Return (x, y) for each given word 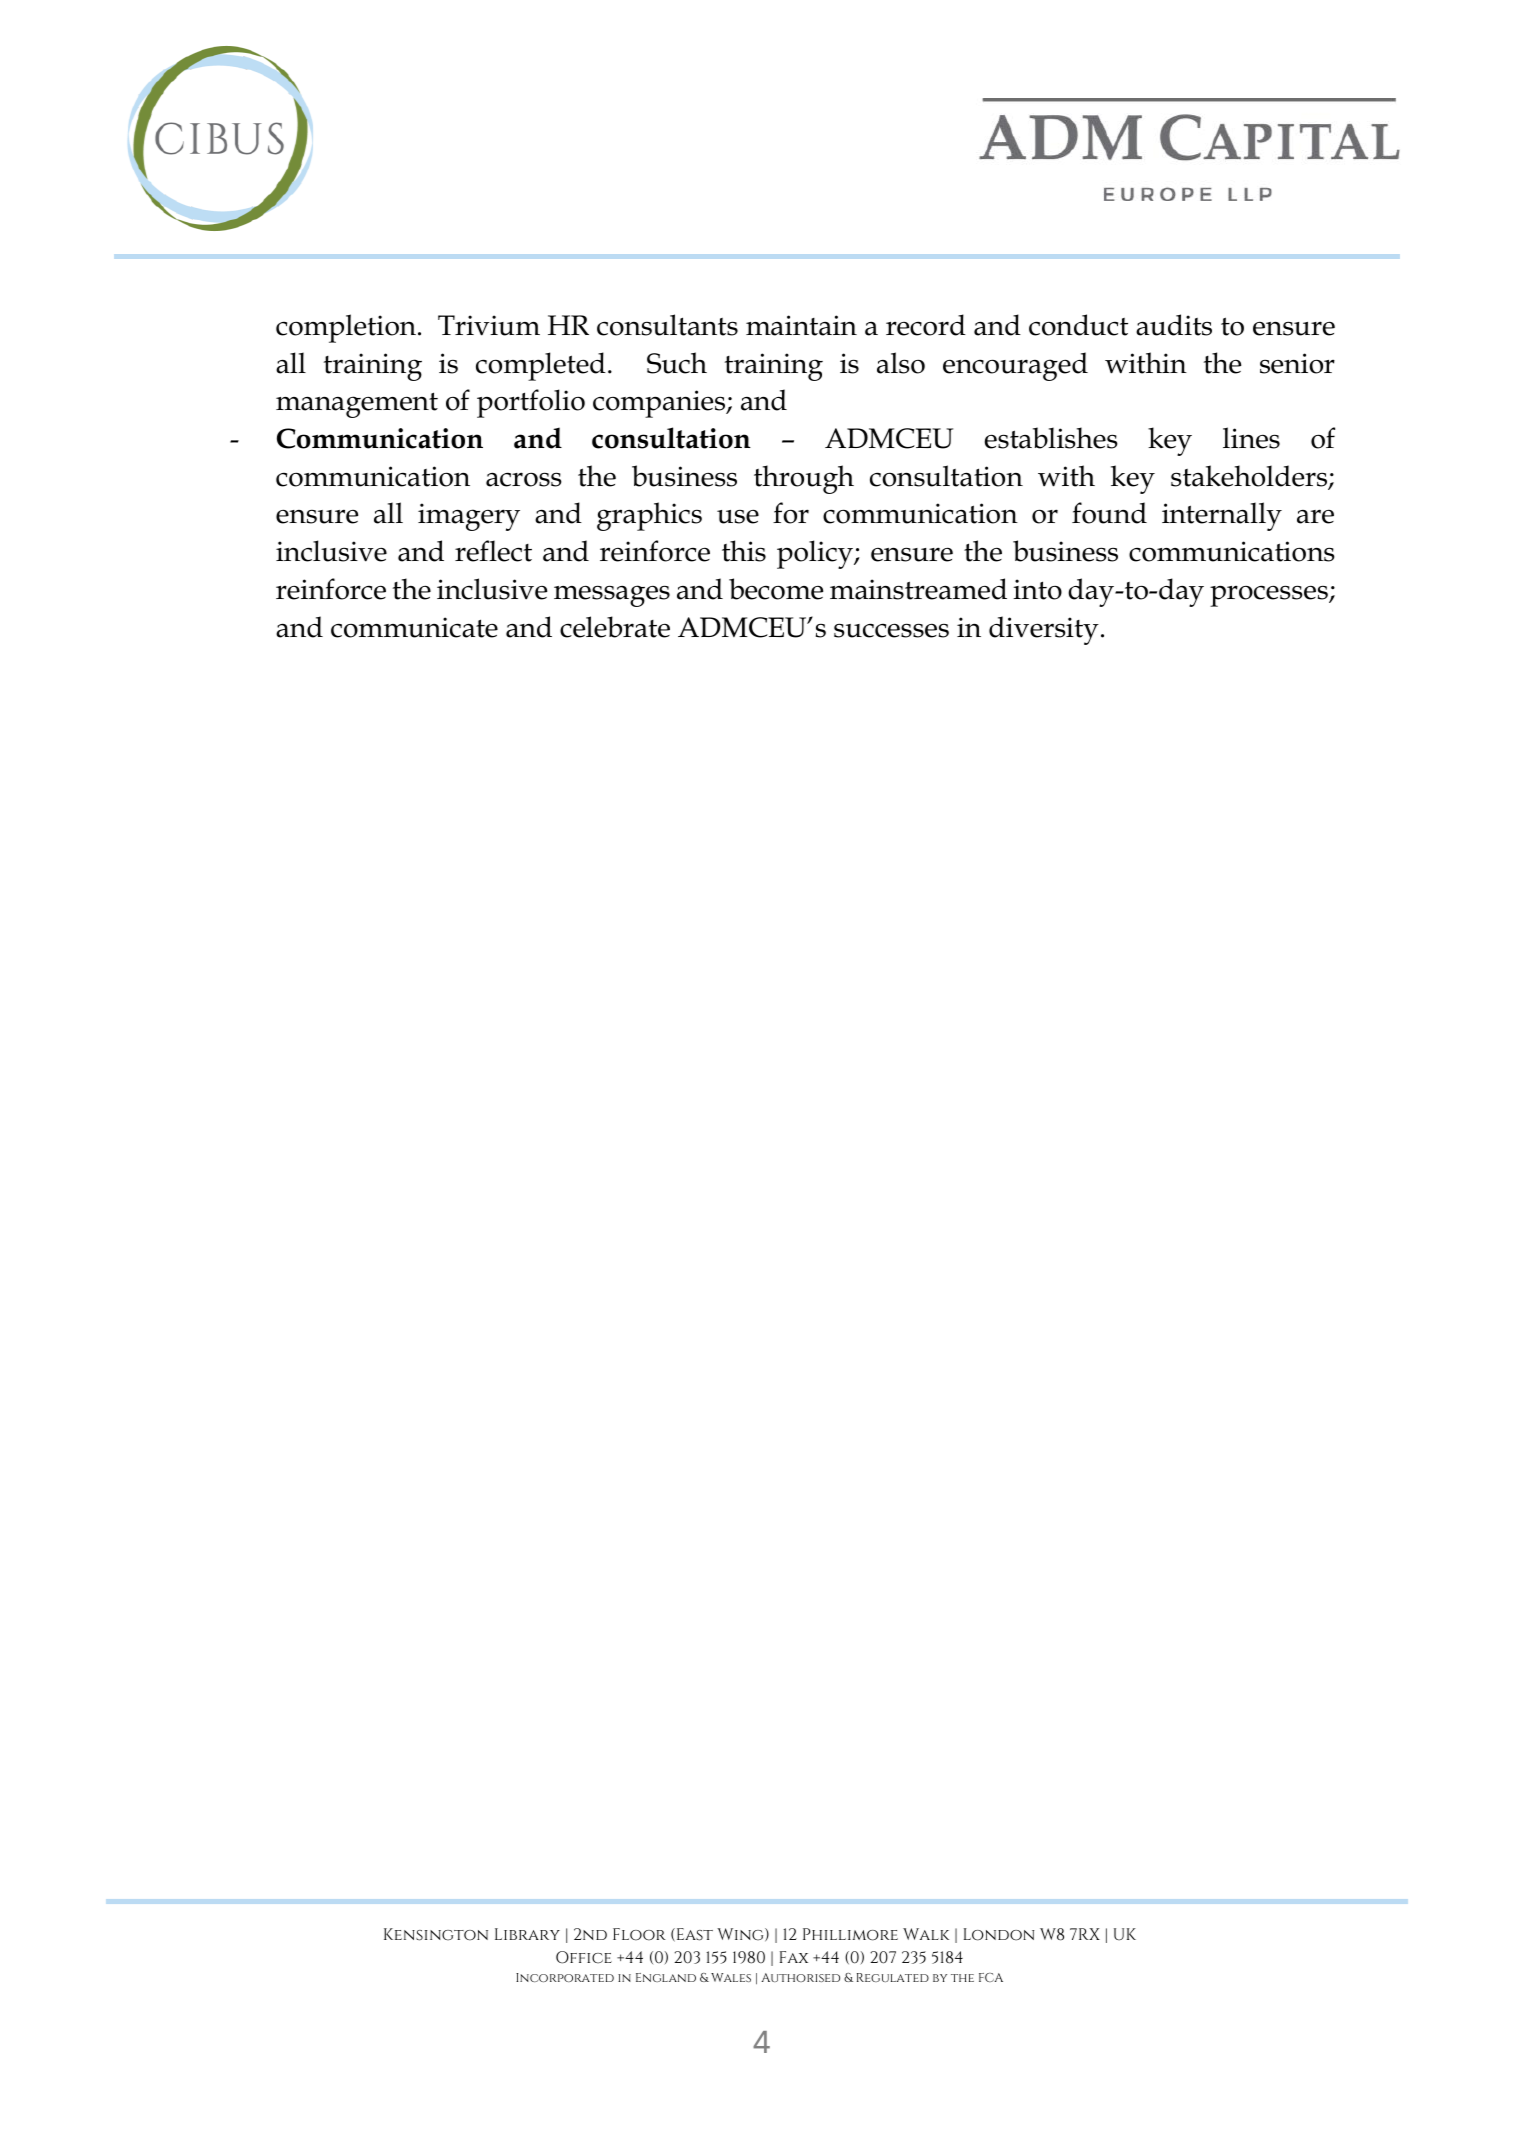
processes (1270, 596)
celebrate (615, 627)
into (1037, 589)
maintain (801, 325)
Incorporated (565, 1977)
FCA (991, 1977)
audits (1174, 325)
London (999, 1934)
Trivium (489, 325)
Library (527, 1934)
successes (891, 630)
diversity (1044, 630)
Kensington (436, 1934)
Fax (794, 1957)
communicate (414, 627)
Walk (926, 1934)
